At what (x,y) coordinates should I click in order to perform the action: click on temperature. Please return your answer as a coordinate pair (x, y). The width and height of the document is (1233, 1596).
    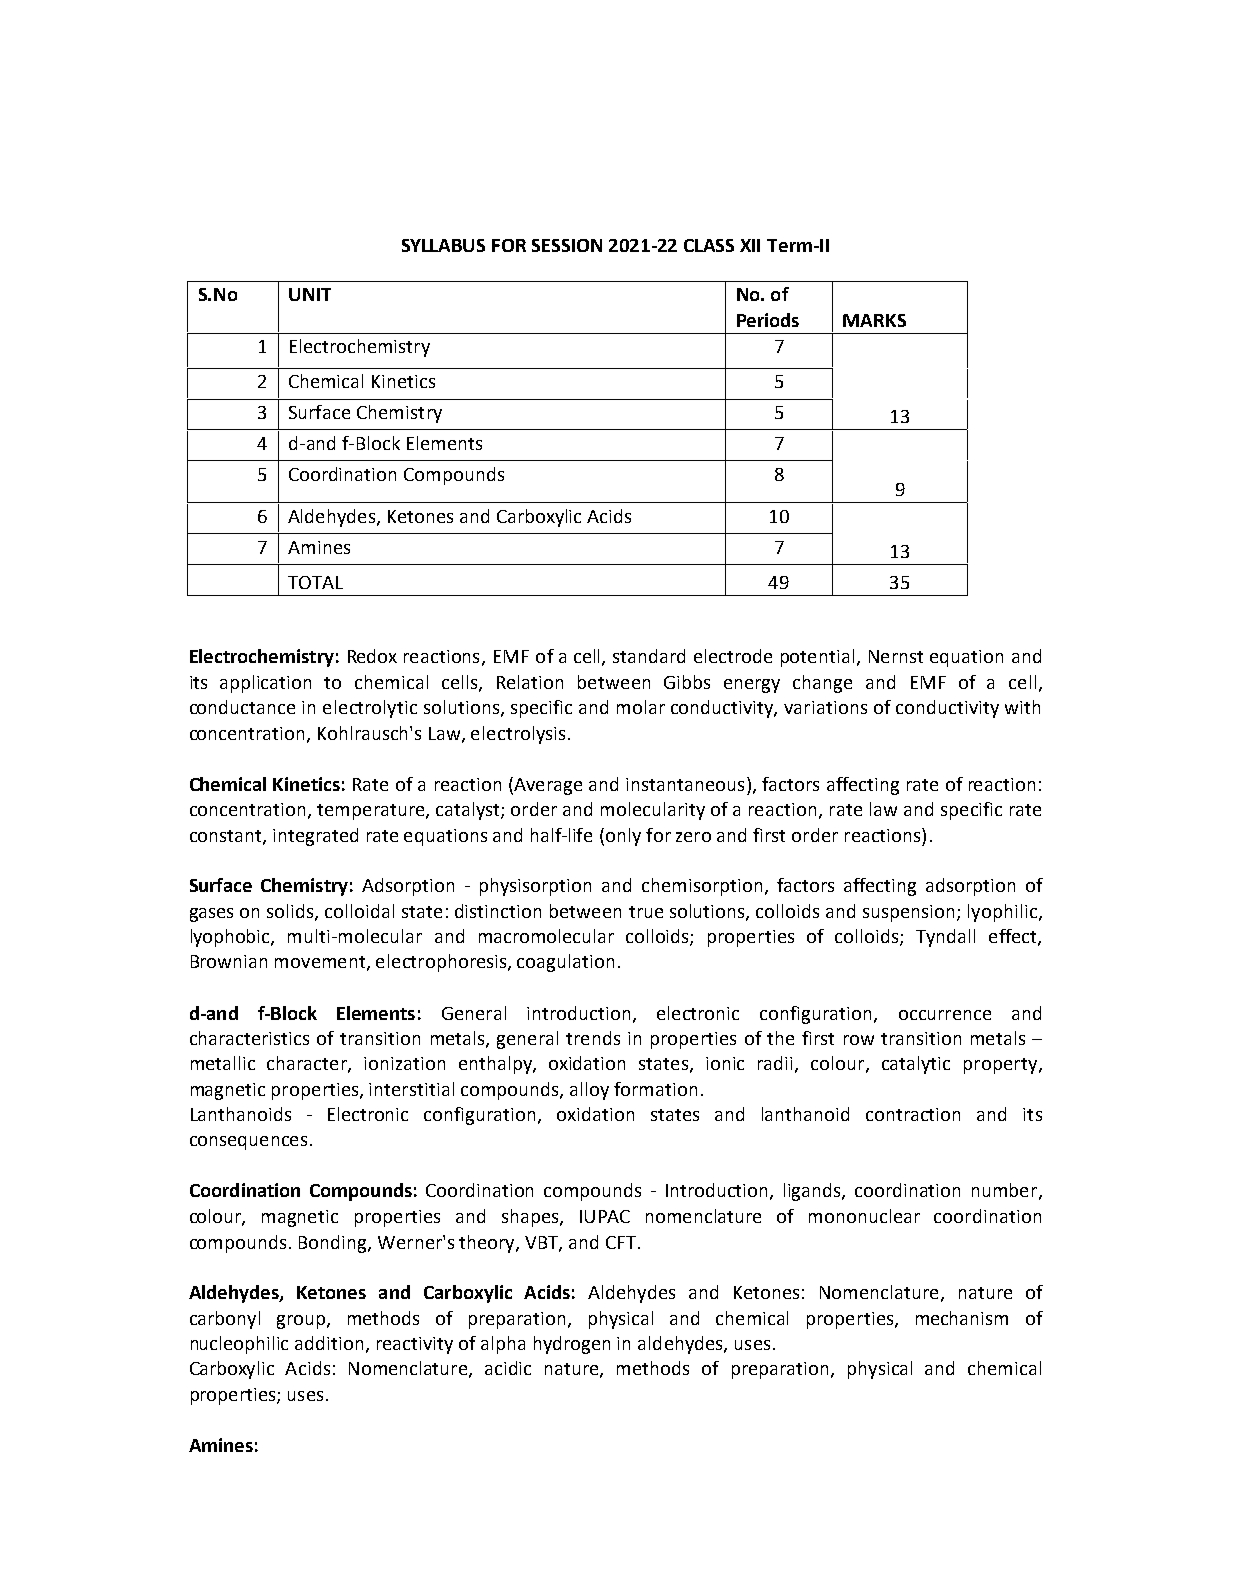
    Looking at the image, I should click on (372, 812).
